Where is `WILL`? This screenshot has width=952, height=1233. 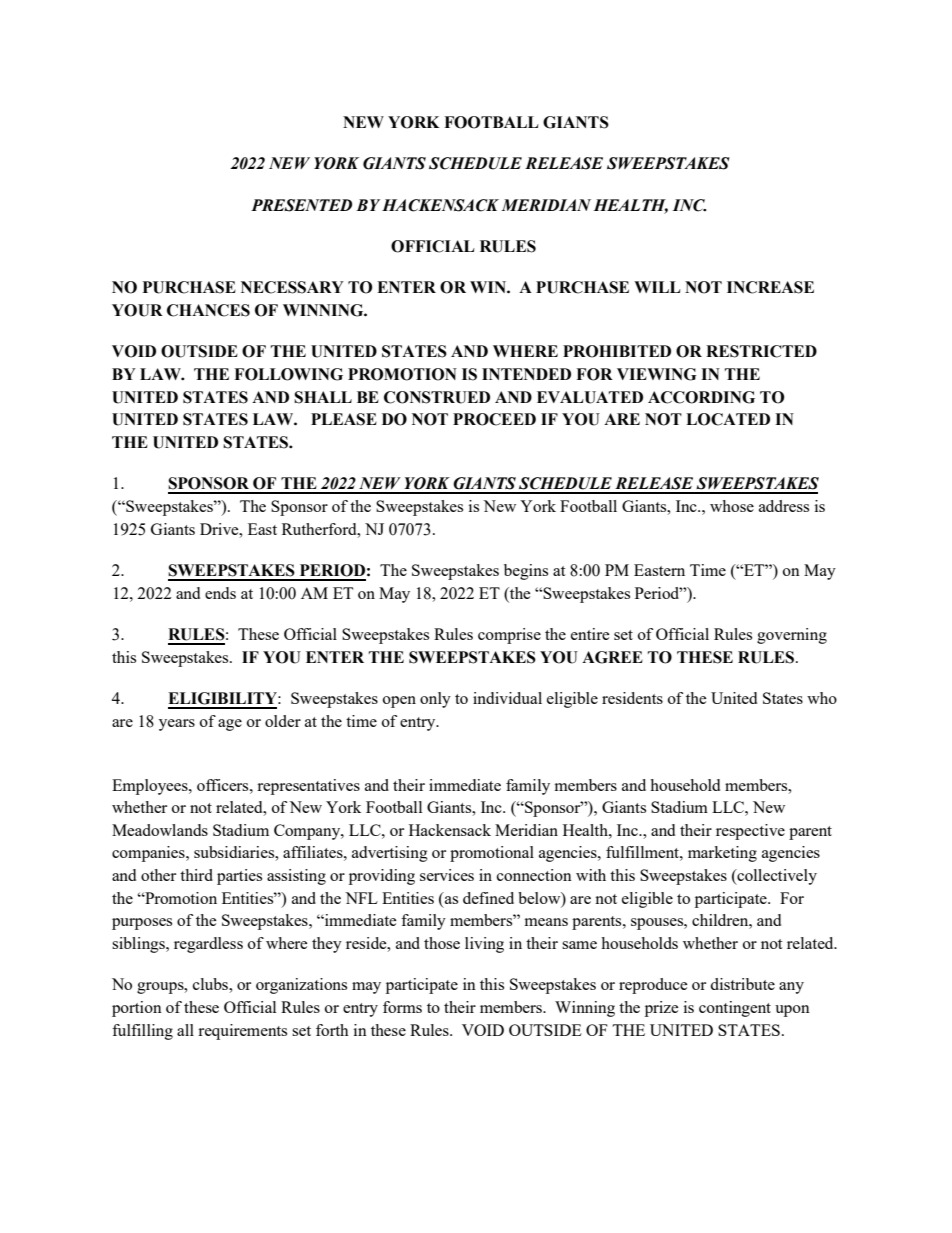
WILL is located at coordinates (657, 287).
